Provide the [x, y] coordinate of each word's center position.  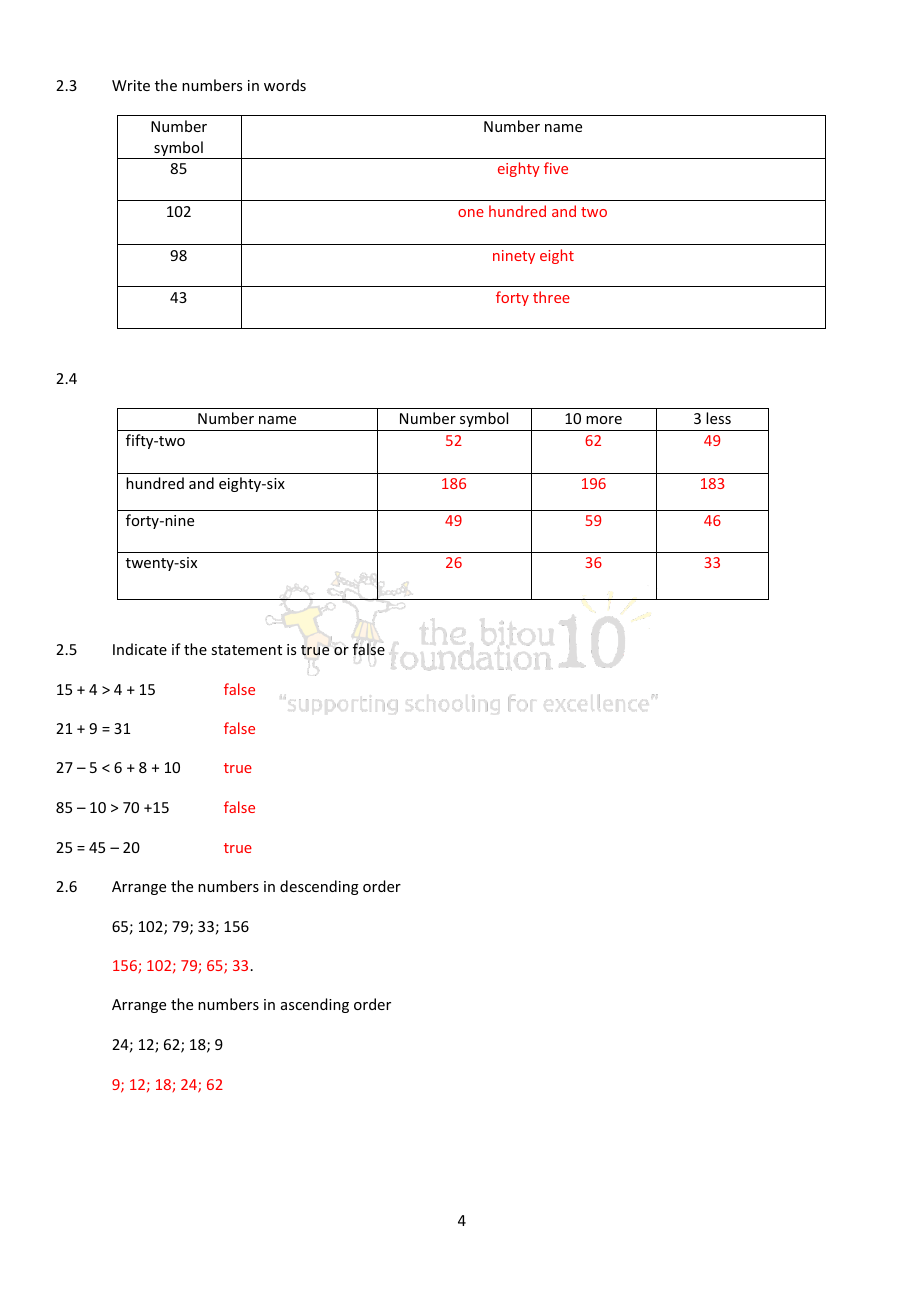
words [285, 85]
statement [246, 650]
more [604, 420]
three [551, 297]
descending [319, 887]
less [718, 418]
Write [131, 85]
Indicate [140, 649]
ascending [315, 1005]
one [471, 213]
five [556, 168]
